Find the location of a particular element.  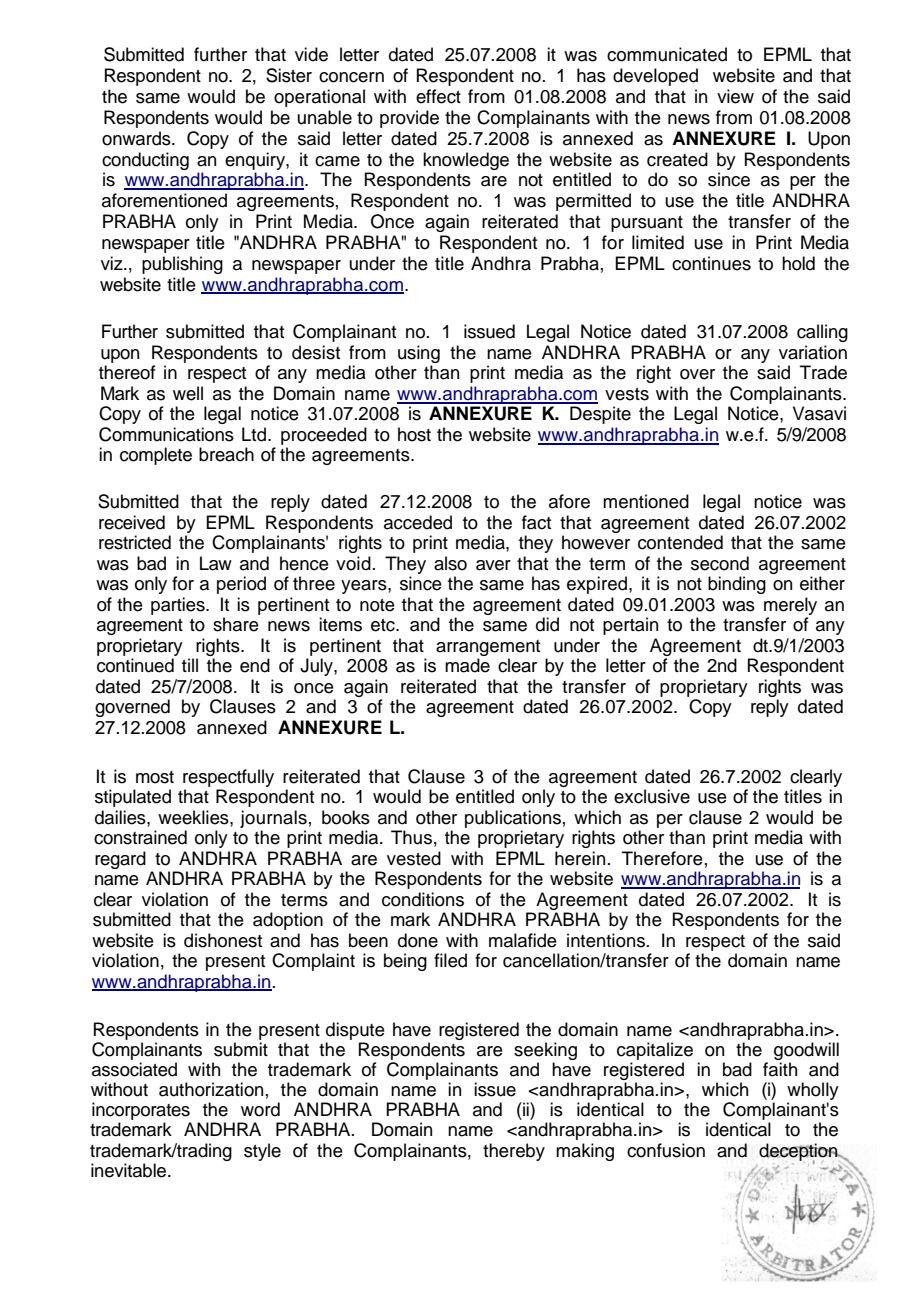

effect is located at coordinates (438, 96).
